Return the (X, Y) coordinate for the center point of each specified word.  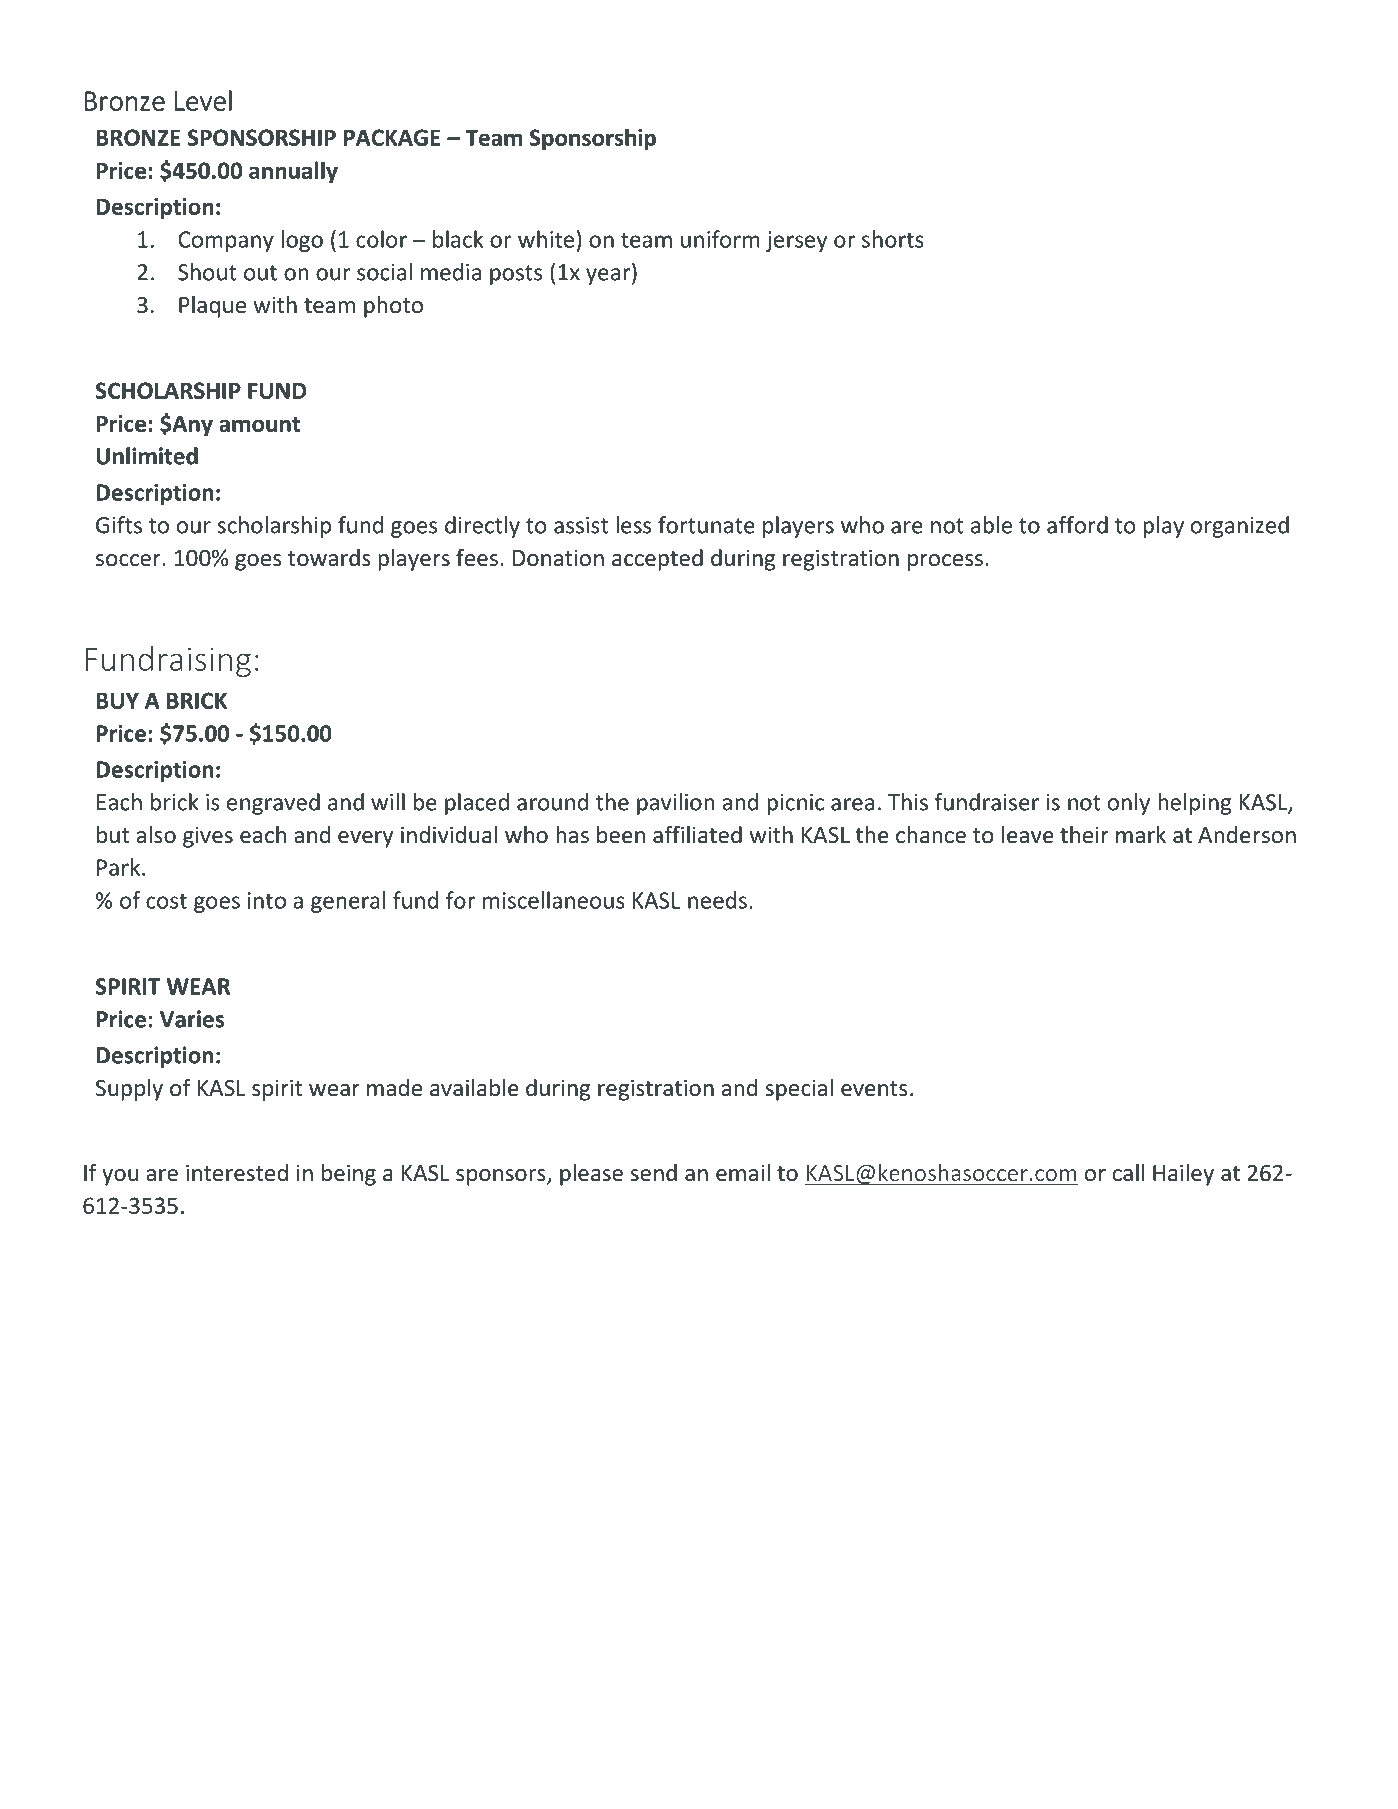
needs (717, 900)
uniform (720, 239)
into (267, 900)
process (945, 562)
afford (1077, 525)
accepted (657, 560)
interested (237, 1173)
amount (259, 424)
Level (203, 100)
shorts (893, 239)
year (609, 276)
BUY (117, 700)
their (1084, 835)
